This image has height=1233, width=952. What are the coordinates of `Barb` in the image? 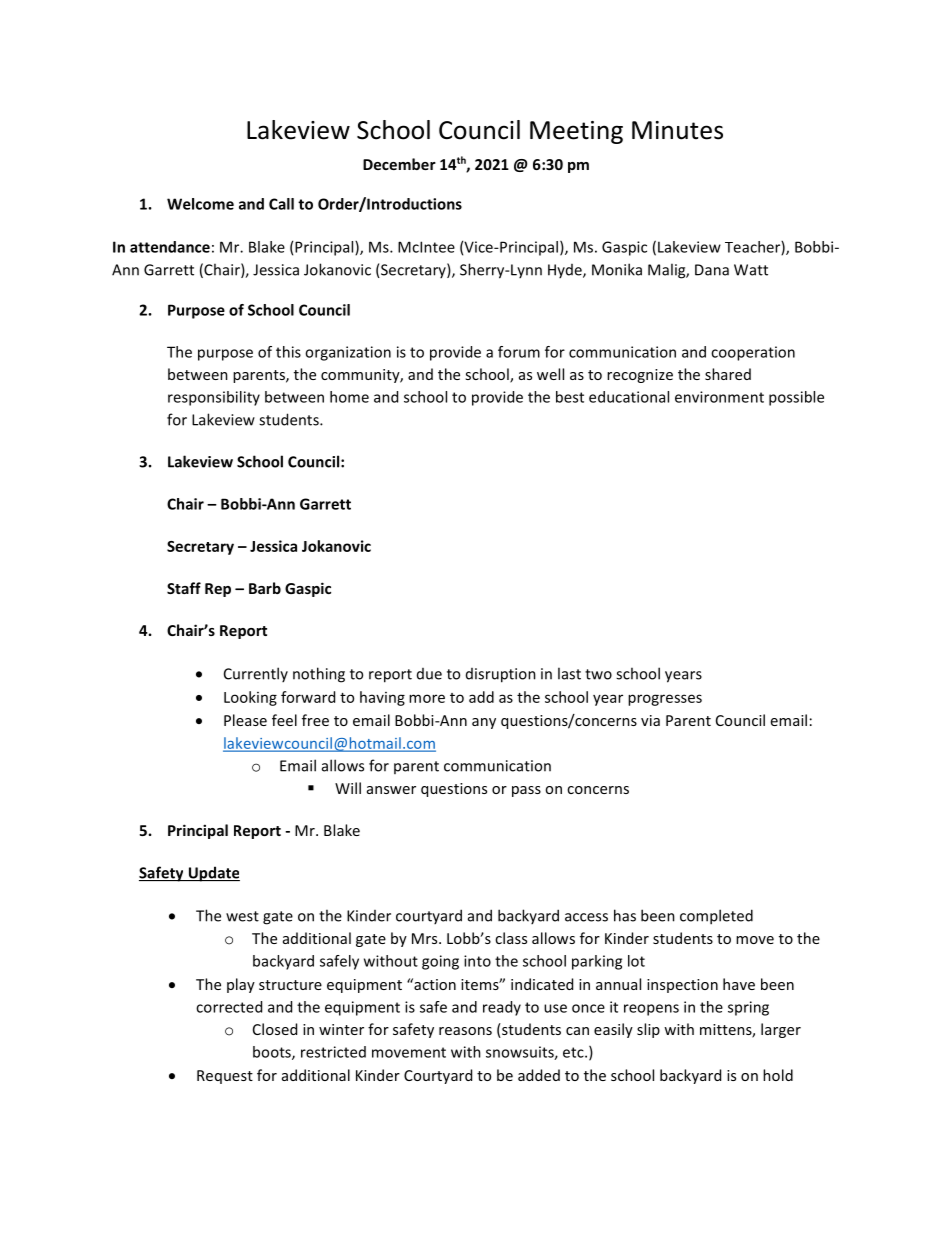 It's located at (265, 588).
